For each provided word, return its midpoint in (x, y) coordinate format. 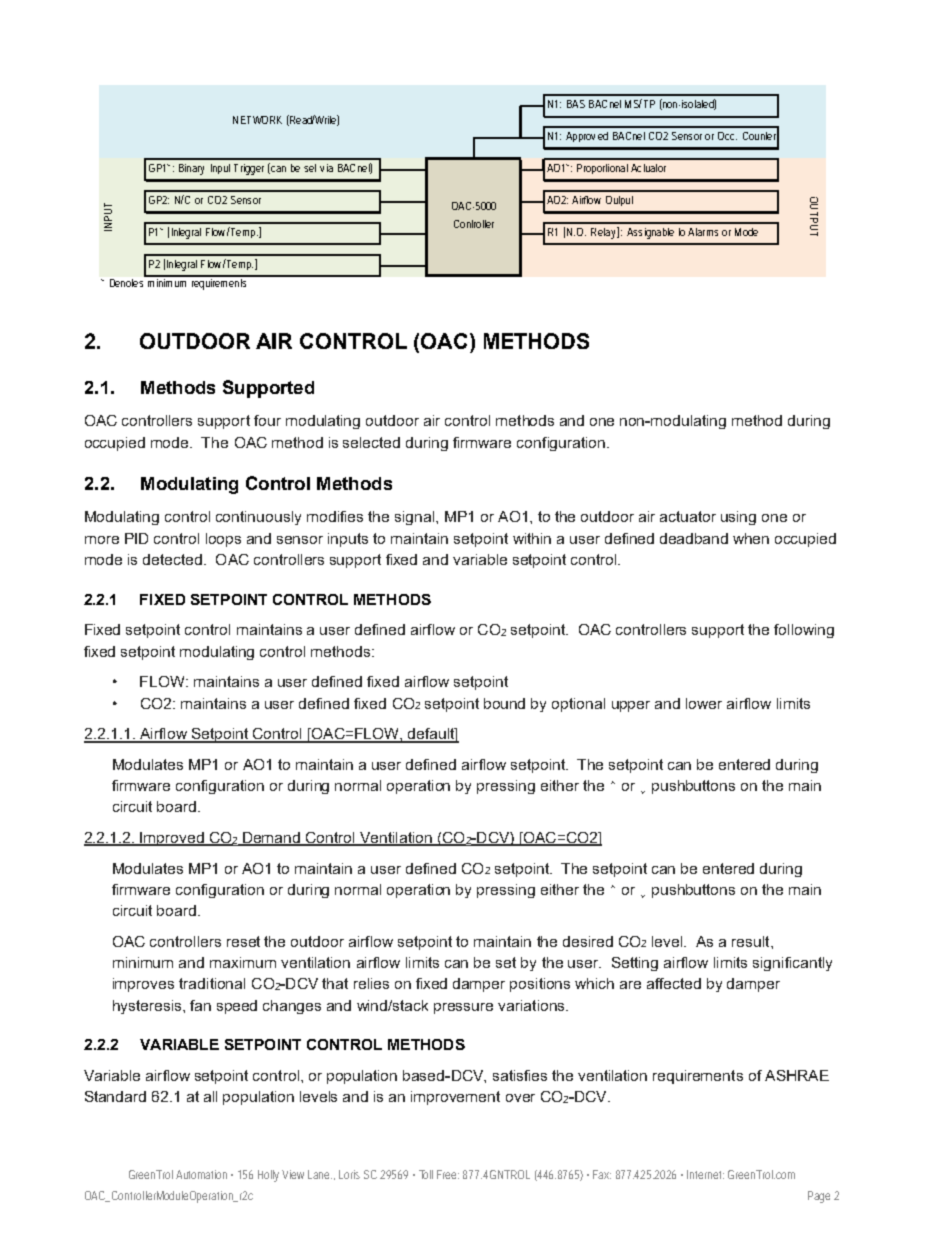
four (267, 420)
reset (243, 941)
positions (540, 985)
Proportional (602, 169)
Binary (191, 169)
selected (371, 442)
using (738, 518)
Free (448, 1174)
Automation (201, 1174)
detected (172, 559)
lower (704, 703)
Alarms (703, 232)
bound (504, 703)
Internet (705, 1174)
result (752, 941)
